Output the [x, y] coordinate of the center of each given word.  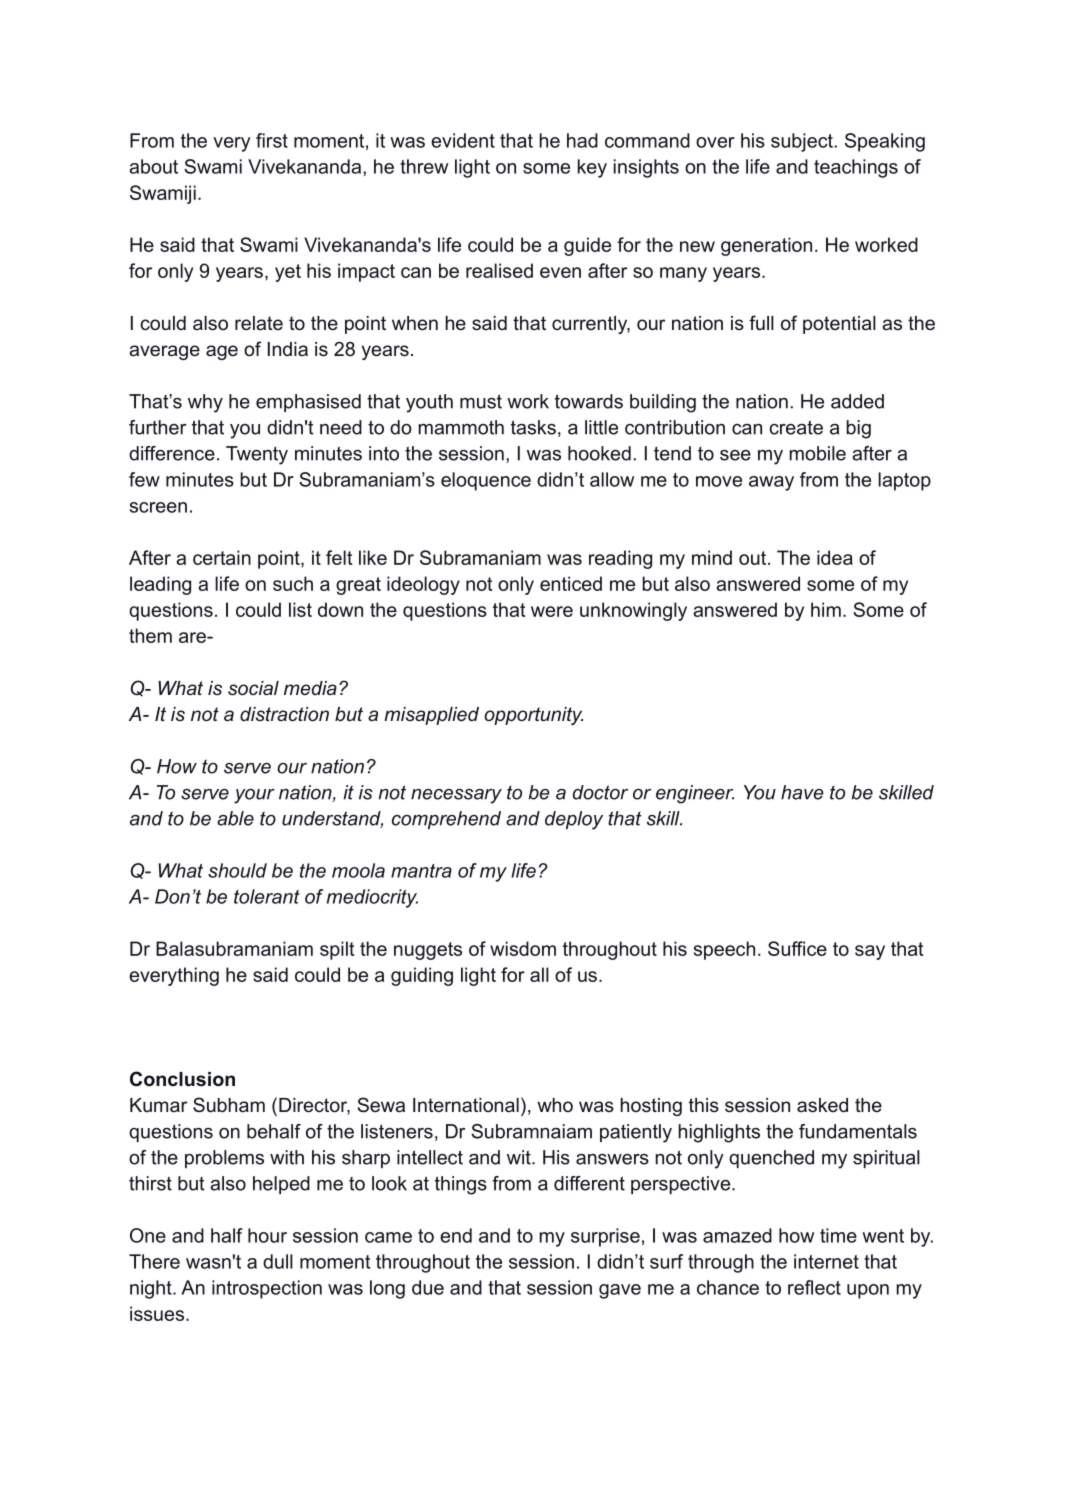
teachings [856, 168]
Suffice [797, 948]
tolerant [267, 896]
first [272, 140]
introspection [267, 1289]
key [592, 168]
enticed [571, 583]
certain [222, 557]
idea [835, 557]
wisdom [523, 948]
